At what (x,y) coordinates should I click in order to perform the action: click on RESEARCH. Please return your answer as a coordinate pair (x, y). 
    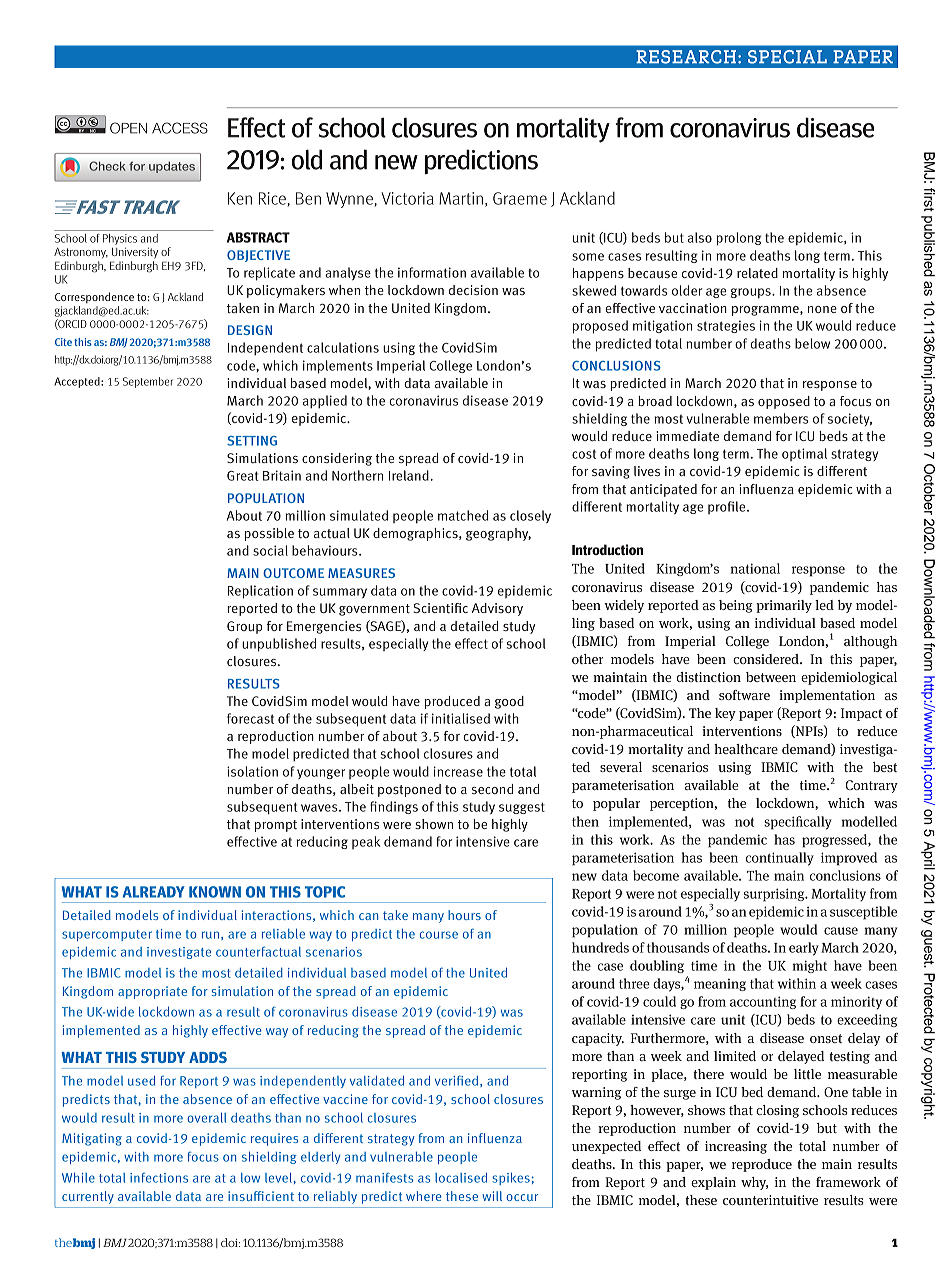
    Looking at the image, I should click on (686, 57).
